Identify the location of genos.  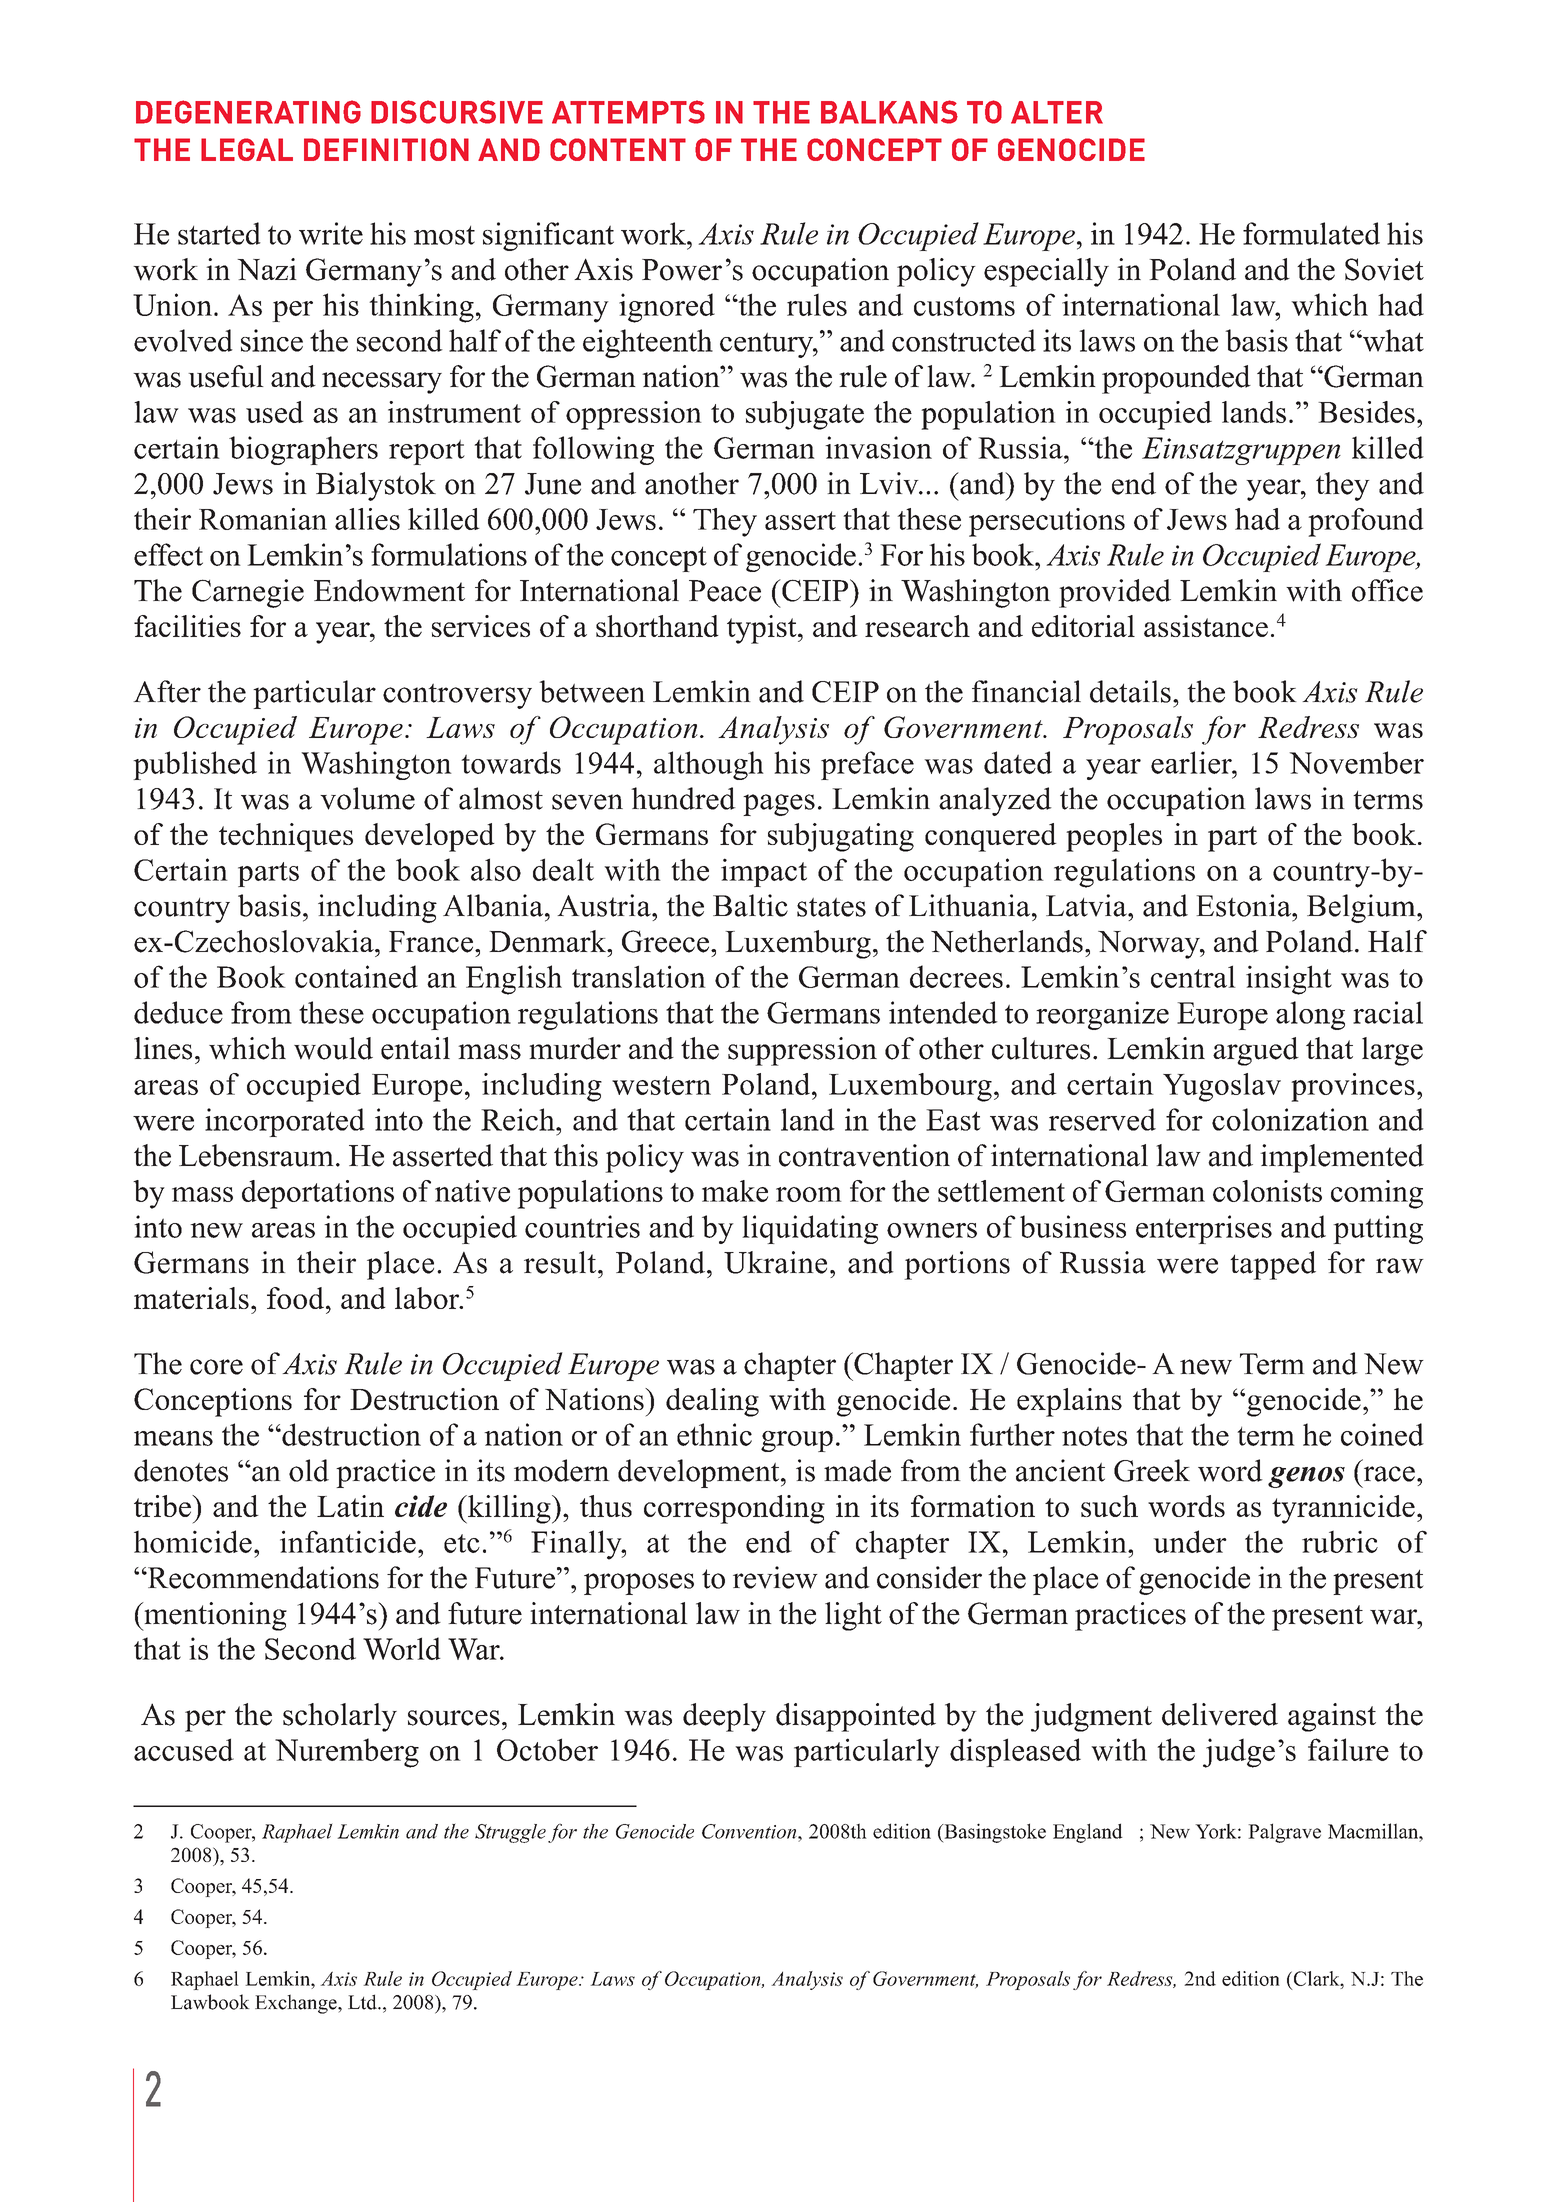
(1306, 1477).
